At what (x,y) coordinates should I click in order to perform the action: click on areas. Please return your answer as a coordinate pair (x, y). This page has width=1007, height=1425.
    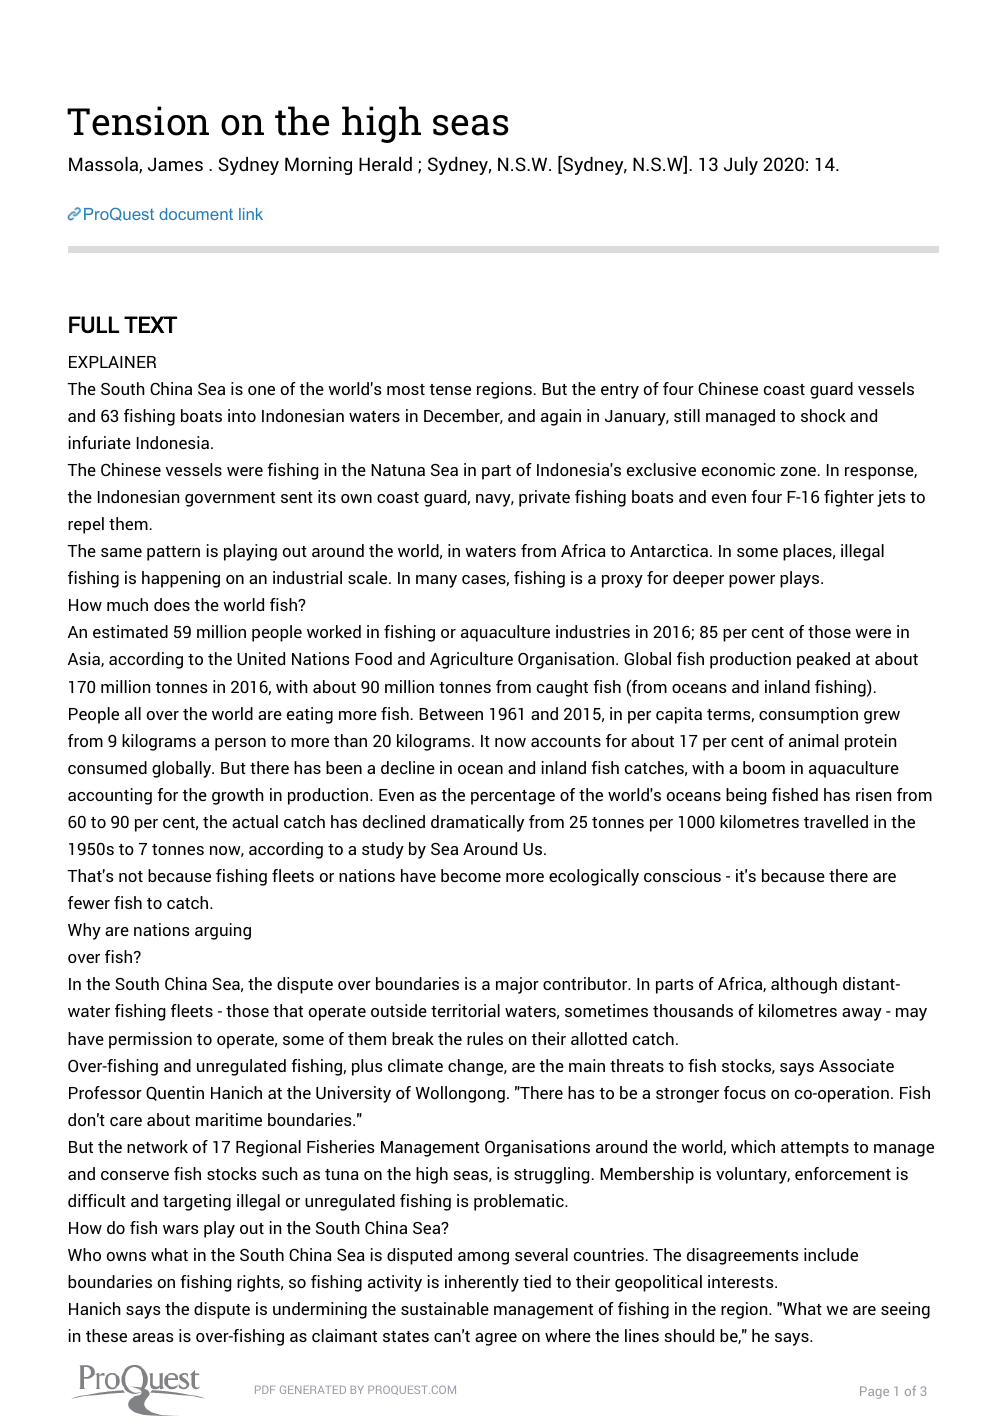
    Looking at the image, I should click on (153, 1337).
